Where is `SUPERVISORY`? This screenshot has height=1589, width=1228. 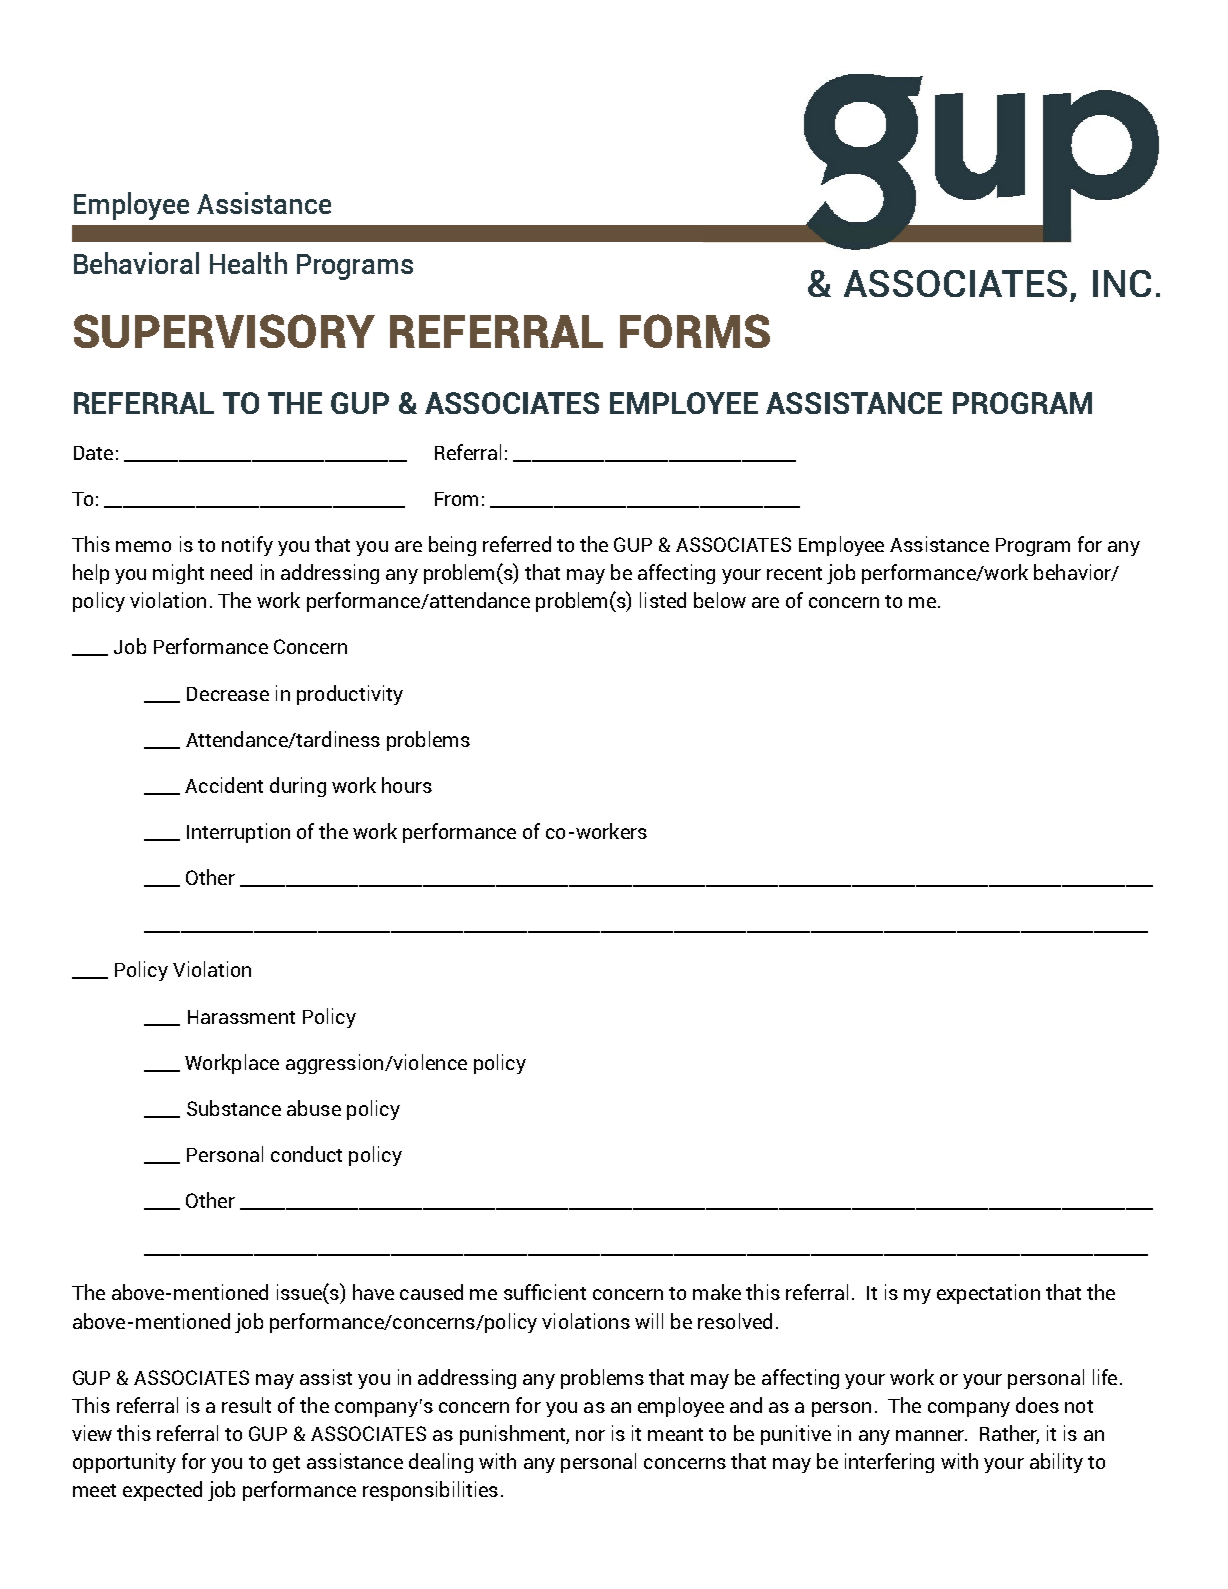
SUPERVISORY is located at coordinates (224, 331).
